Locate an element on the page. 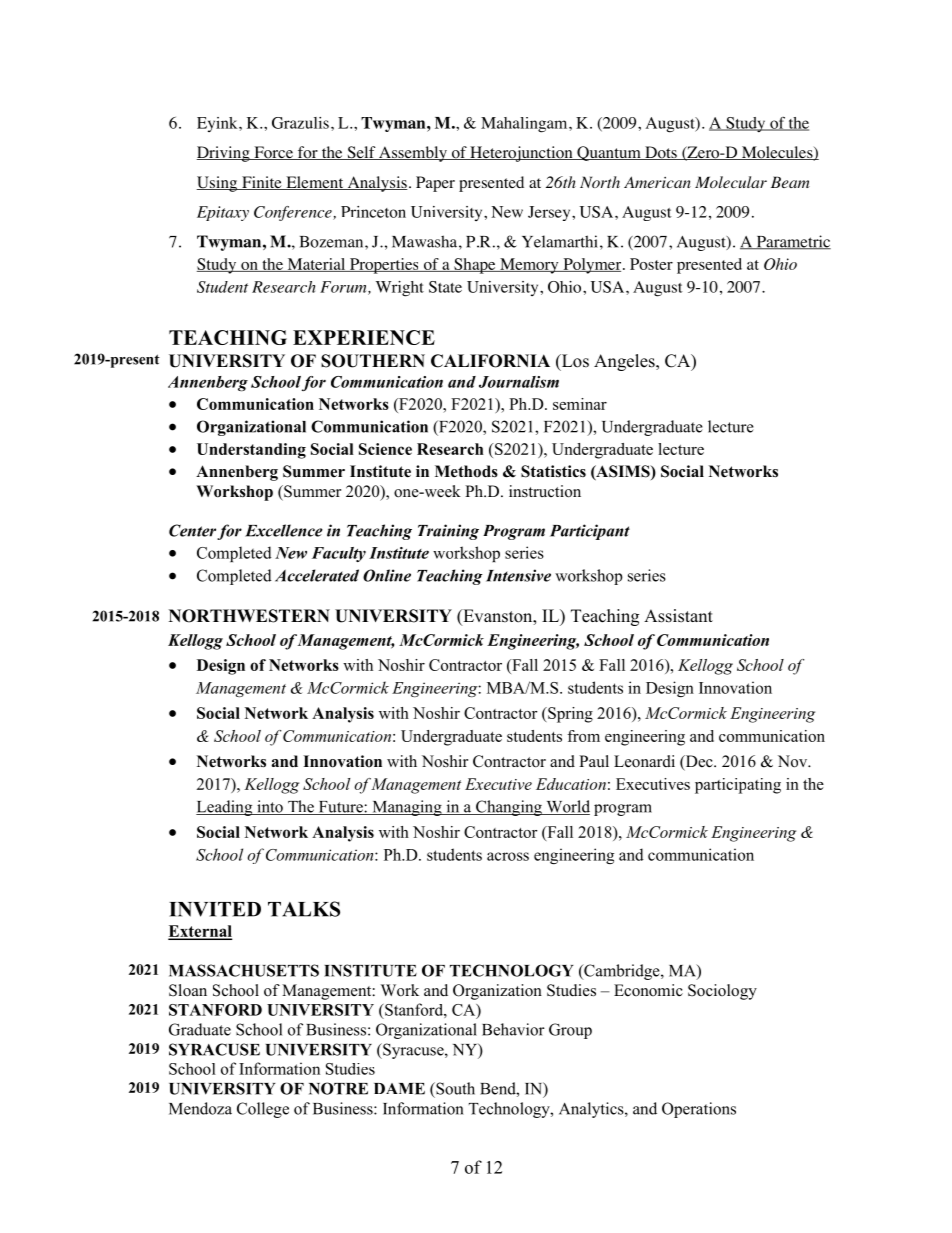  Accelerated is located at coordinates (317, 575).
